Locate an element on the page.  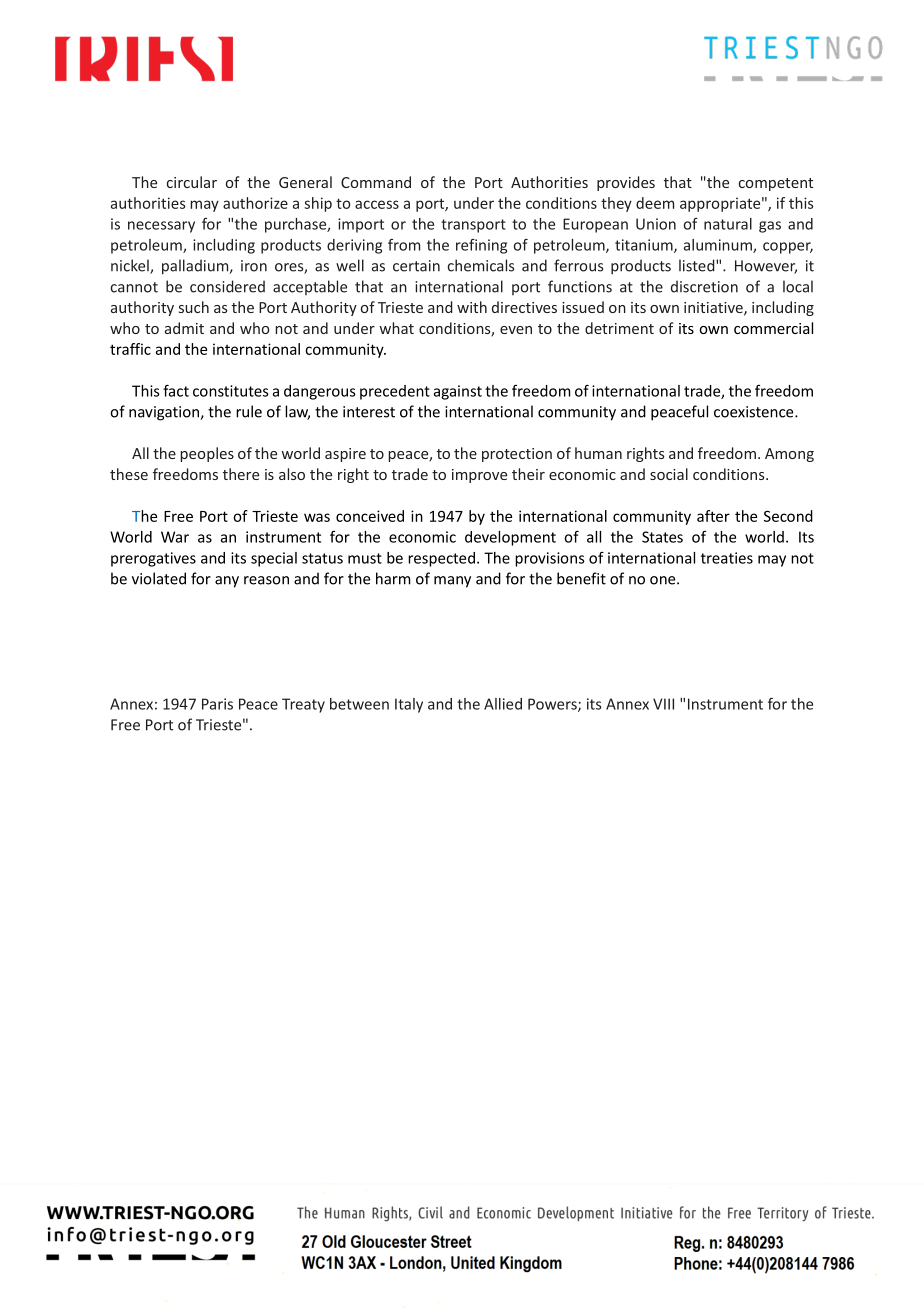
treaties is located at coordinates (727, 558).
